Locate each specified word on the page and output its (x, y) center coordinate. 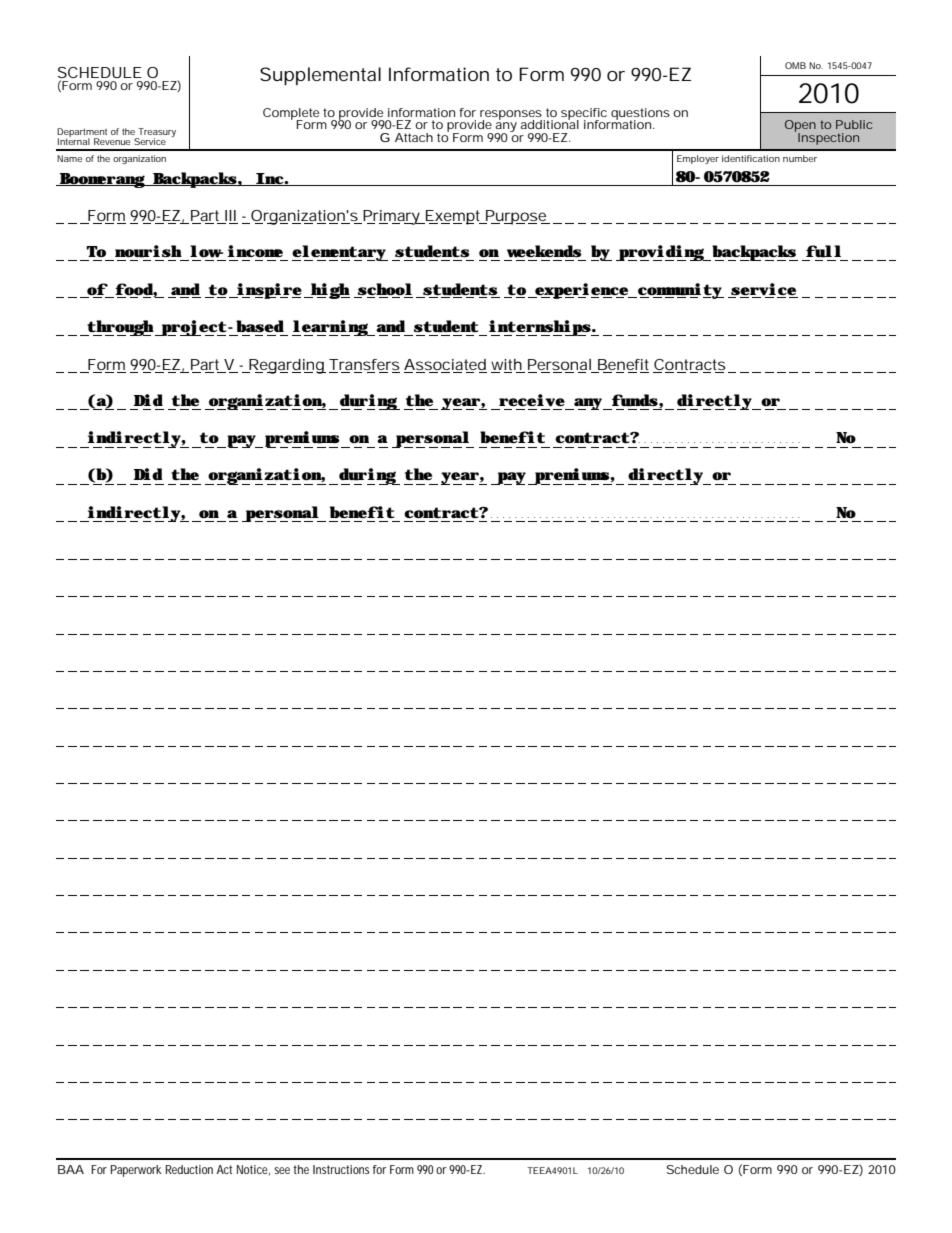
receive (532, 400)
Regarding (286, 366)
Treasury (156, 134)
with (506, 364)
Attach (414, 137)
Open (800, 127)
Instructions (341, 1169)
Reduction (189, 1169)
